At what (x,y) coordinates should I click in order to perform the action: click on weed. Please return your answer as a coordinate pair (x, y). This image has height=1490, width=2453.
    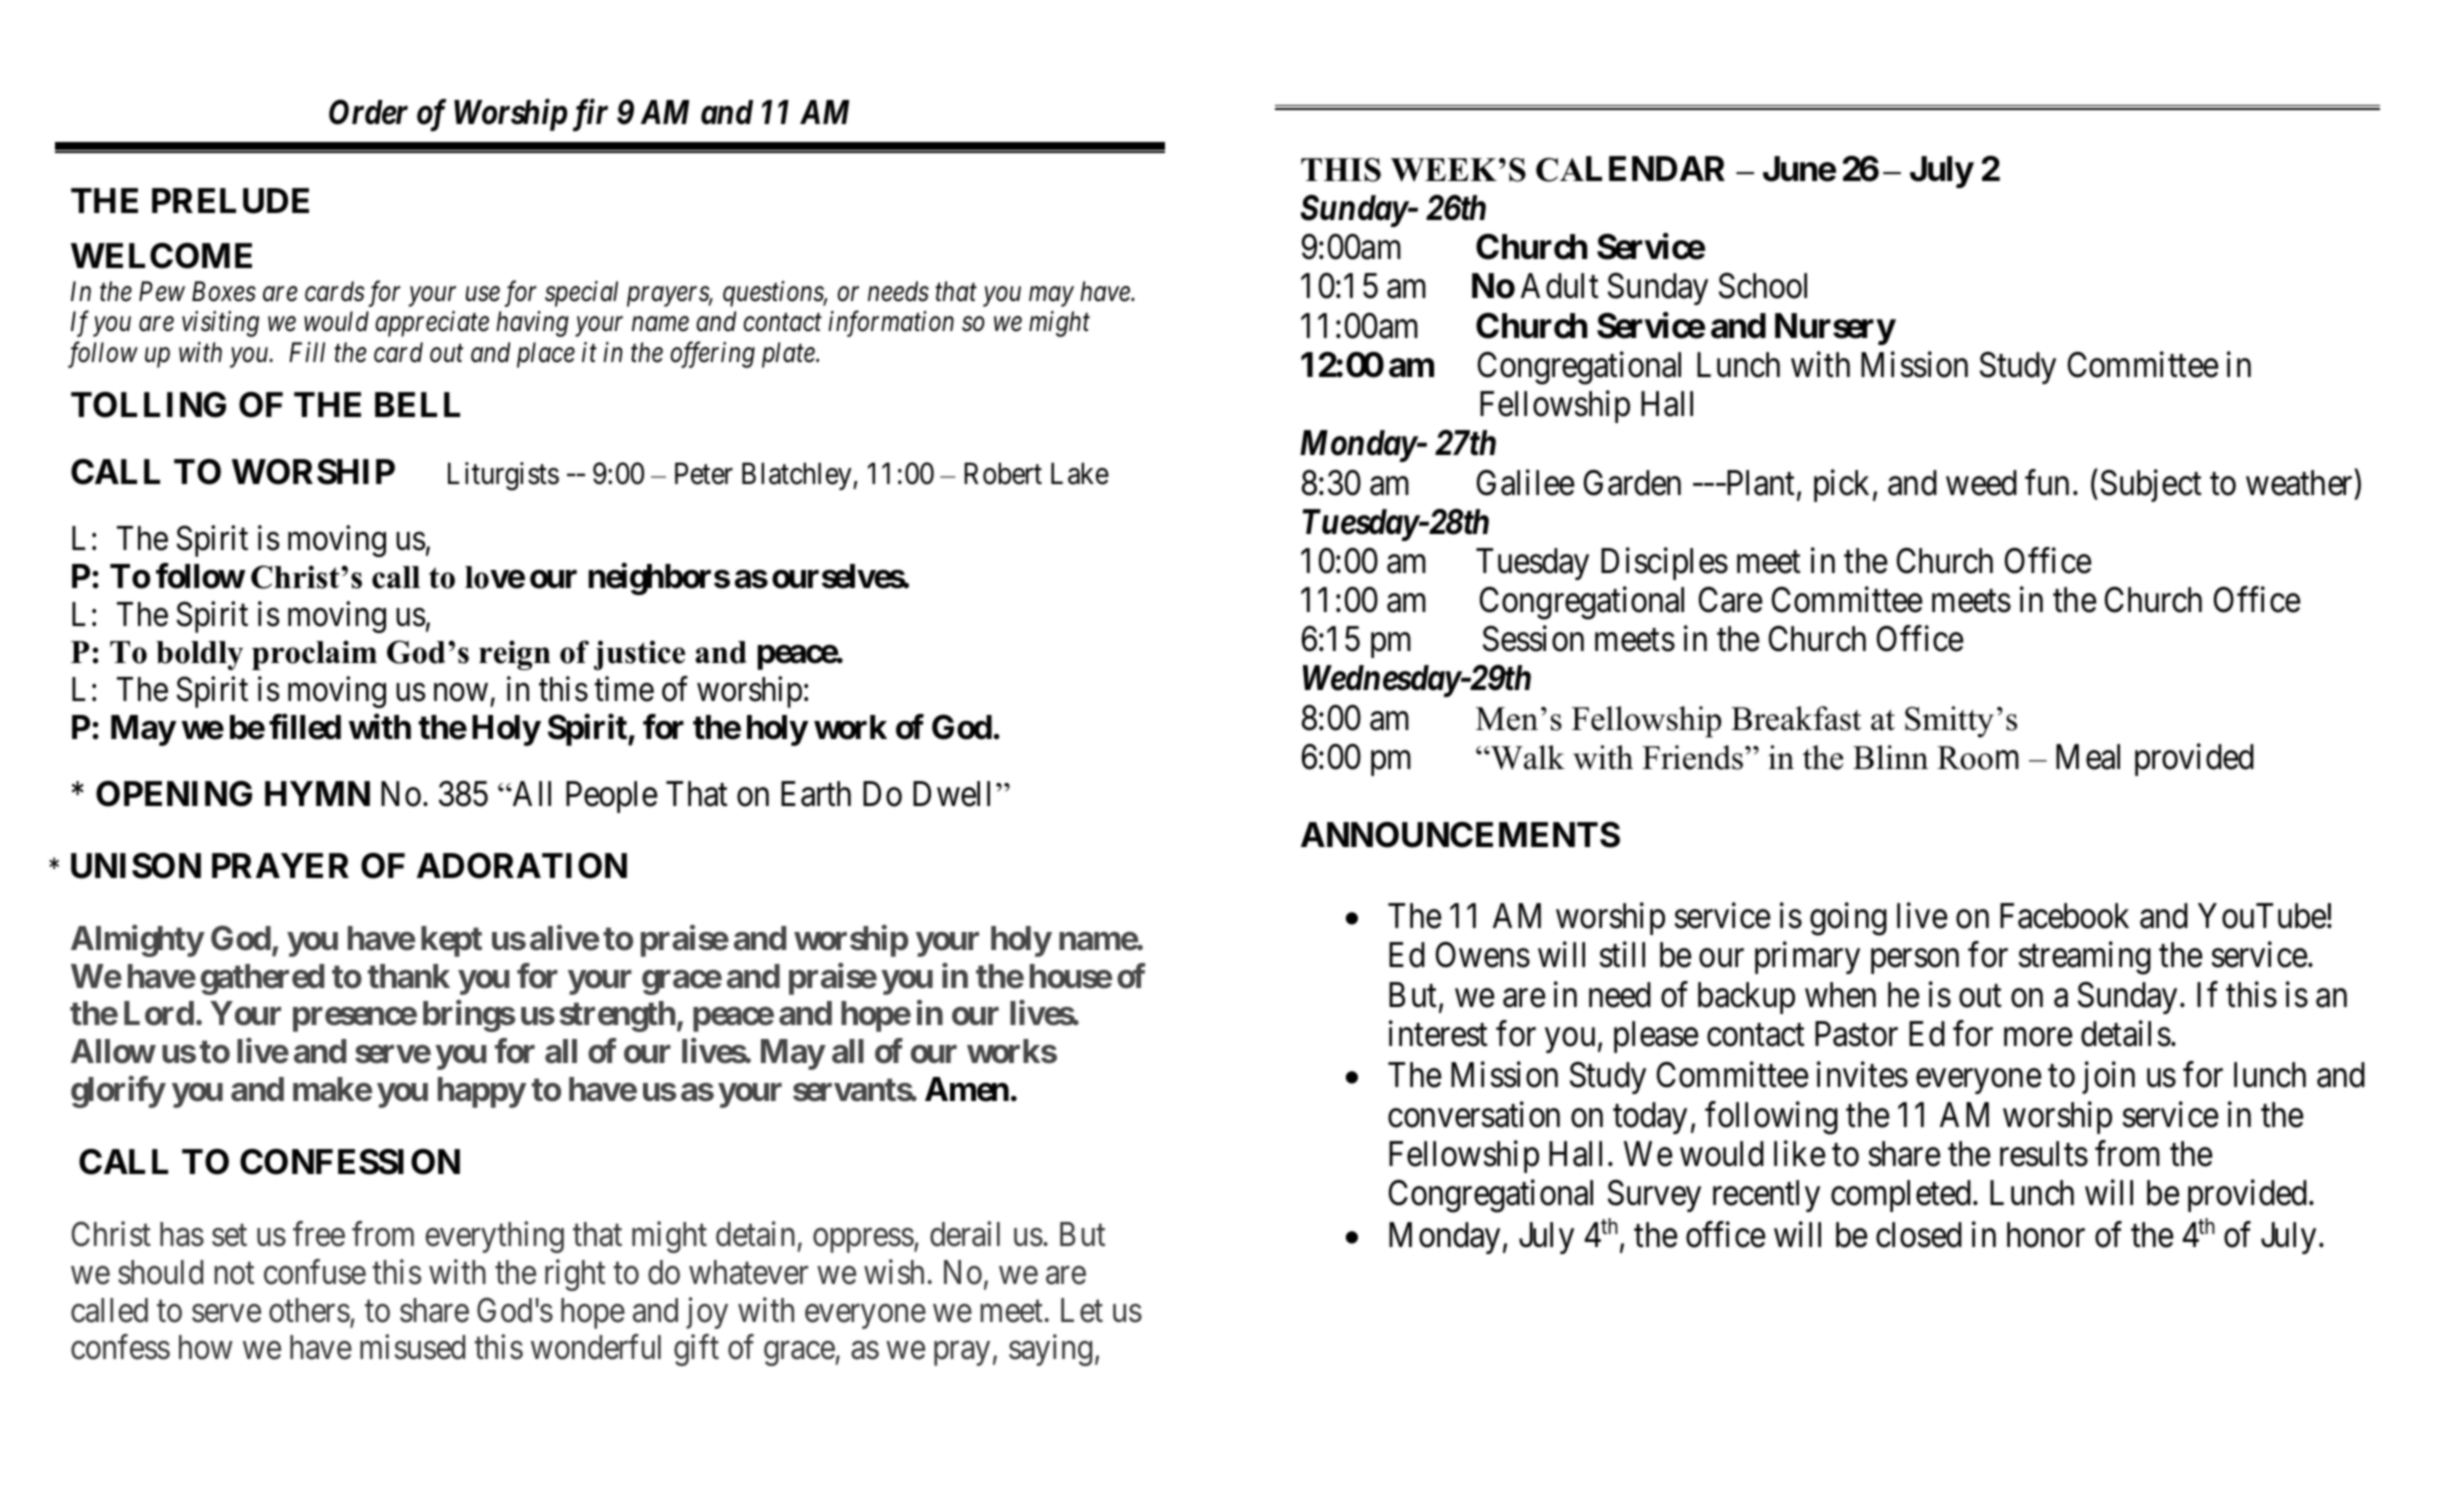
    Looking at the image, I should click on (1981, 483).
